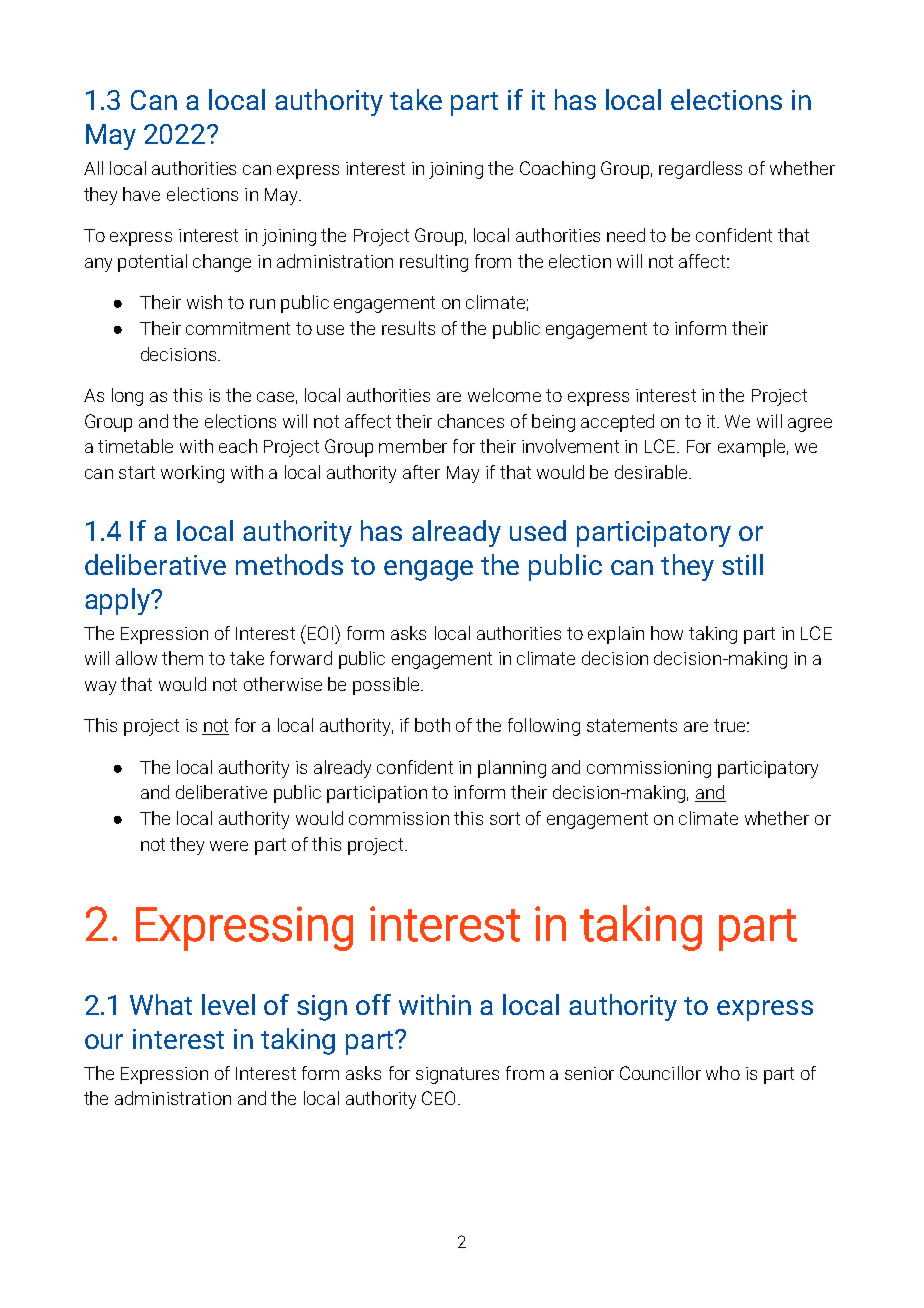 The image size is (924, 1308). I want to click on chances, so click(471, 421).
